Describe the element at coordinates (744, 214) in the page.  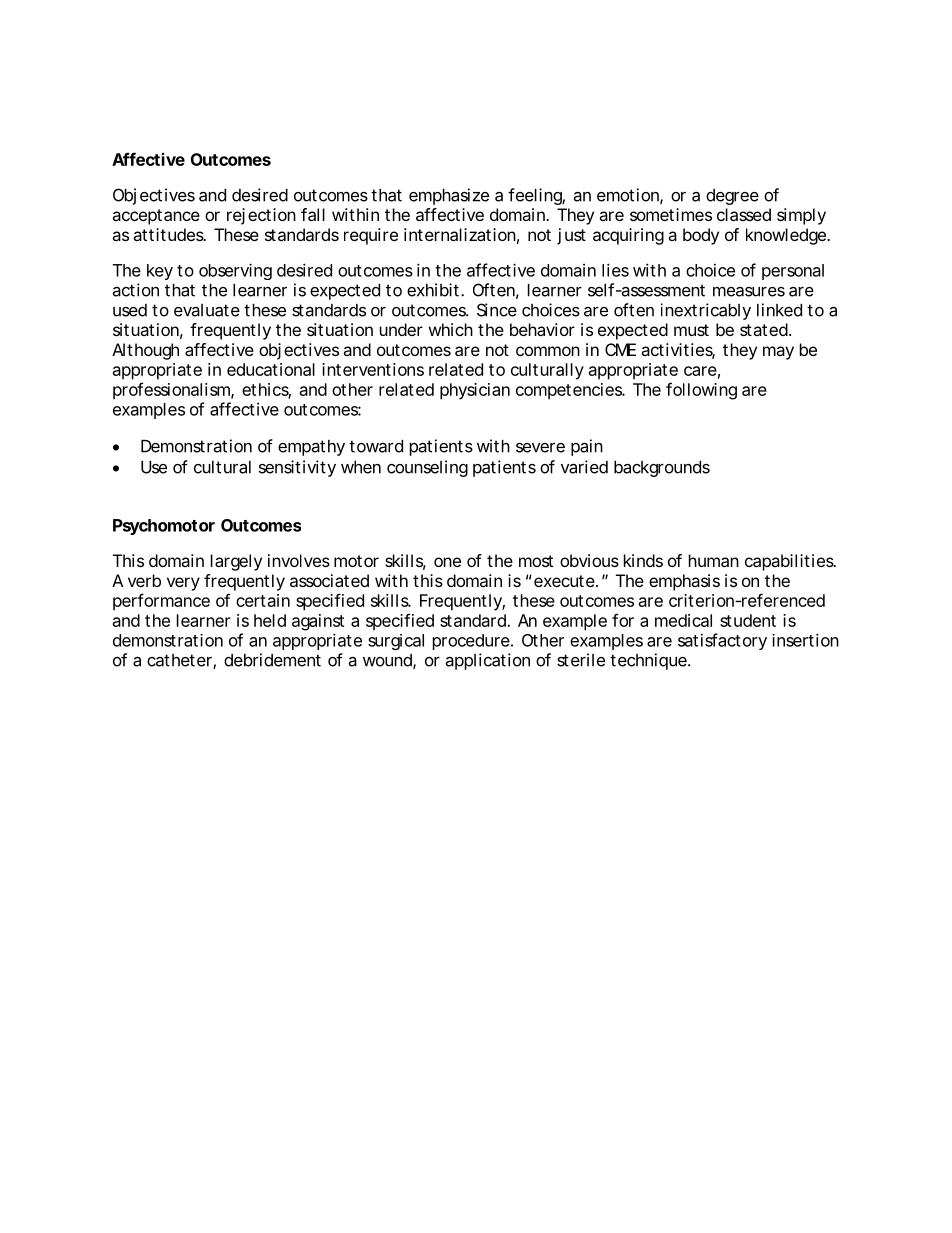
I see `classed` at that location.
